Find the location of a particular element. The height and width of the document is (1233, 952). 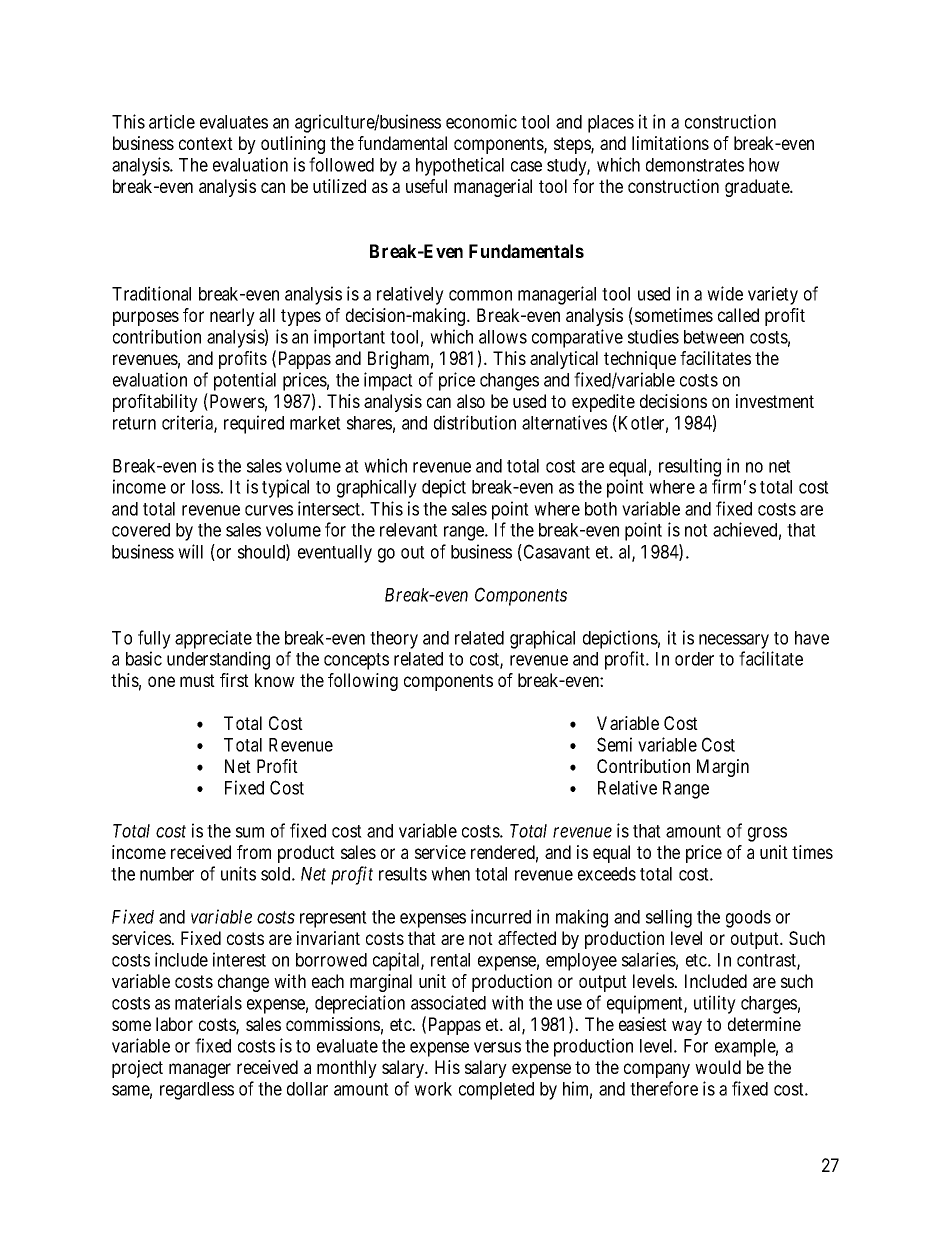

loss is located at coordinates (206, 487).
